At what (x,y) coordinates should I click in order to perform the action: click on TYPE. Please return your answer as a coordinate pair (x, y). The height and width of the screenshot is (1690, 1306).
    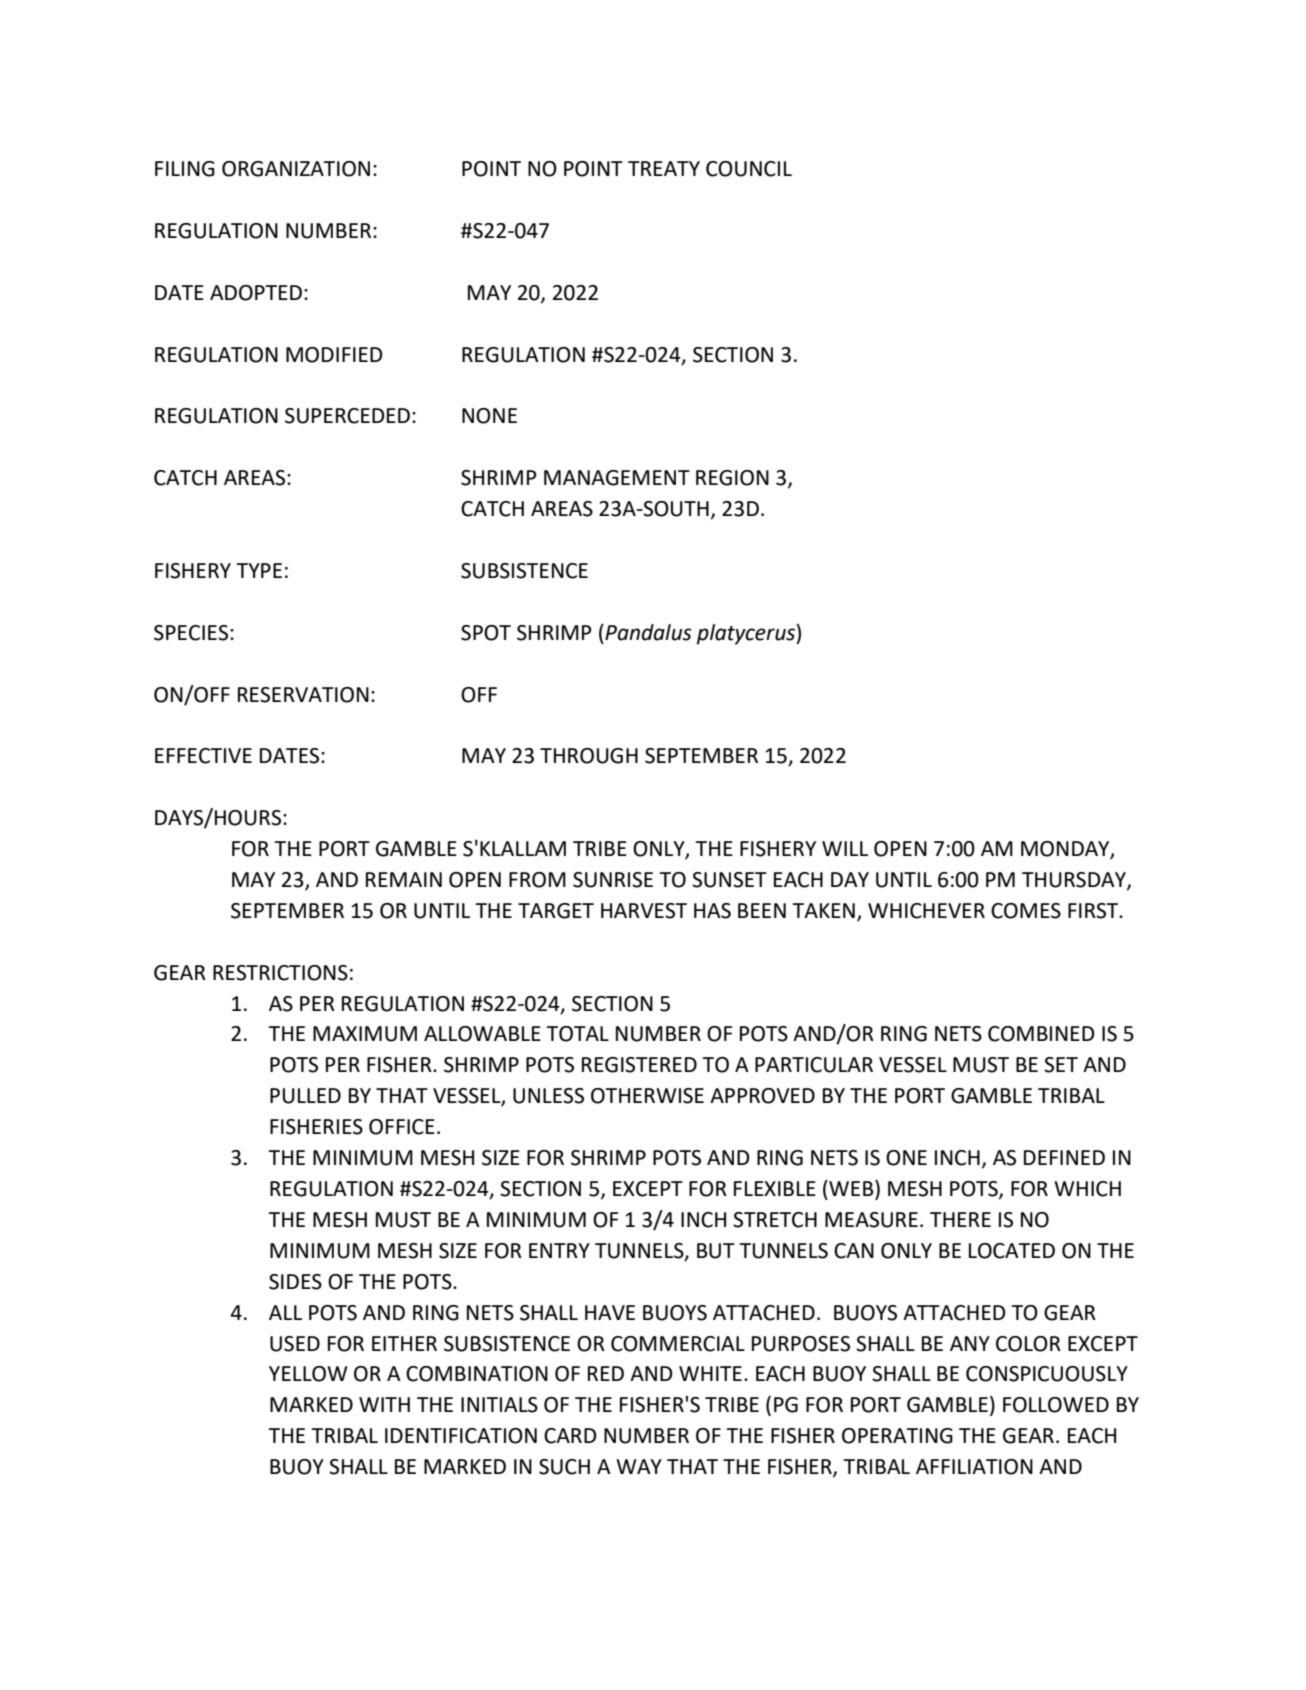
    Looking at the image, I should click on (259, 570).
